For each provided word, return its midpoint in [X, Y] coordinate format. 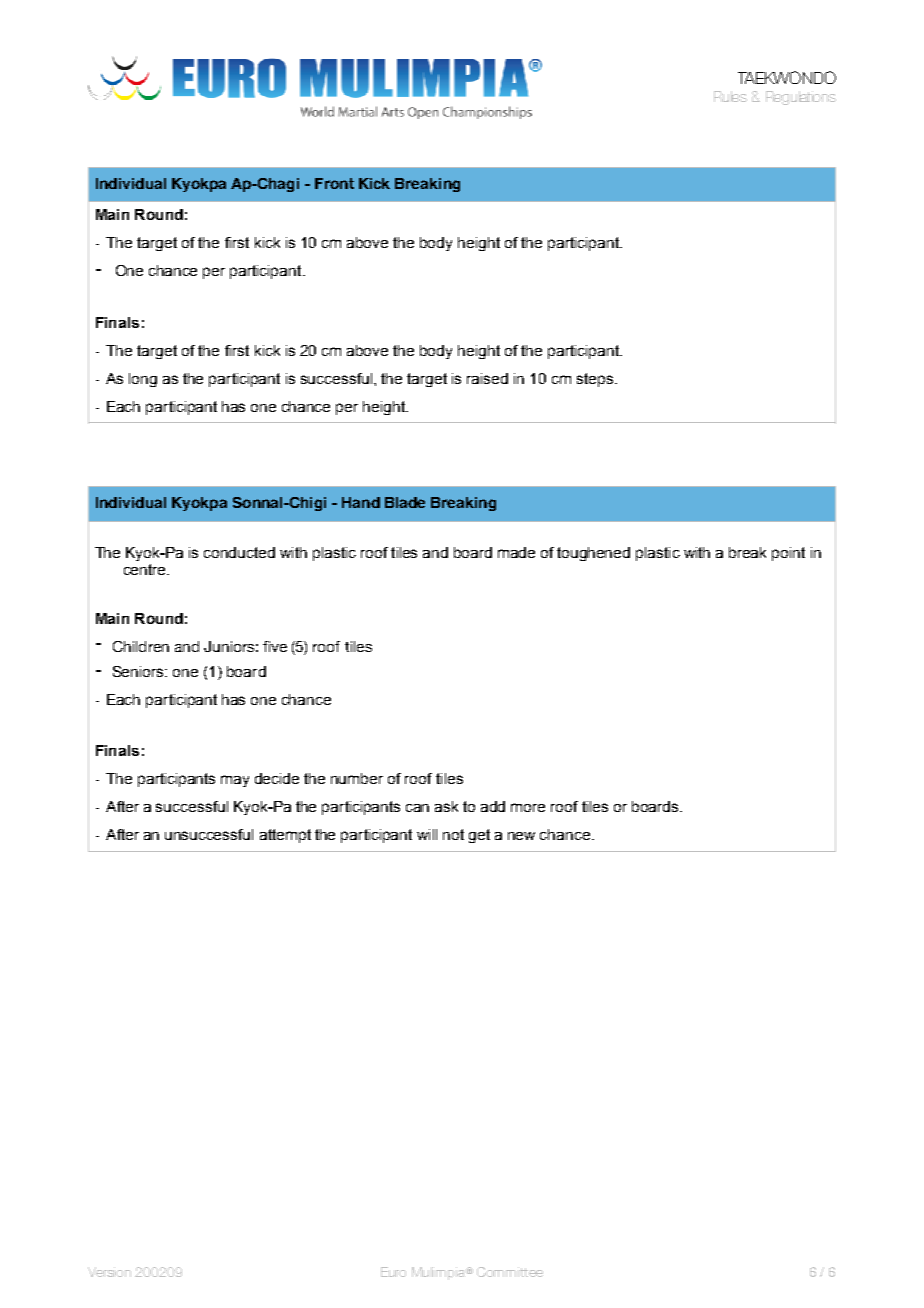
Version [109, 1272]
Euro [393, 1272]
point [788, 554]
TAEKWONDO [787, 77]
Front [334, 183]
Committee [510, 1272]
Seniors [139, 671]
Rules [730, 96]
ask [446, 806]
